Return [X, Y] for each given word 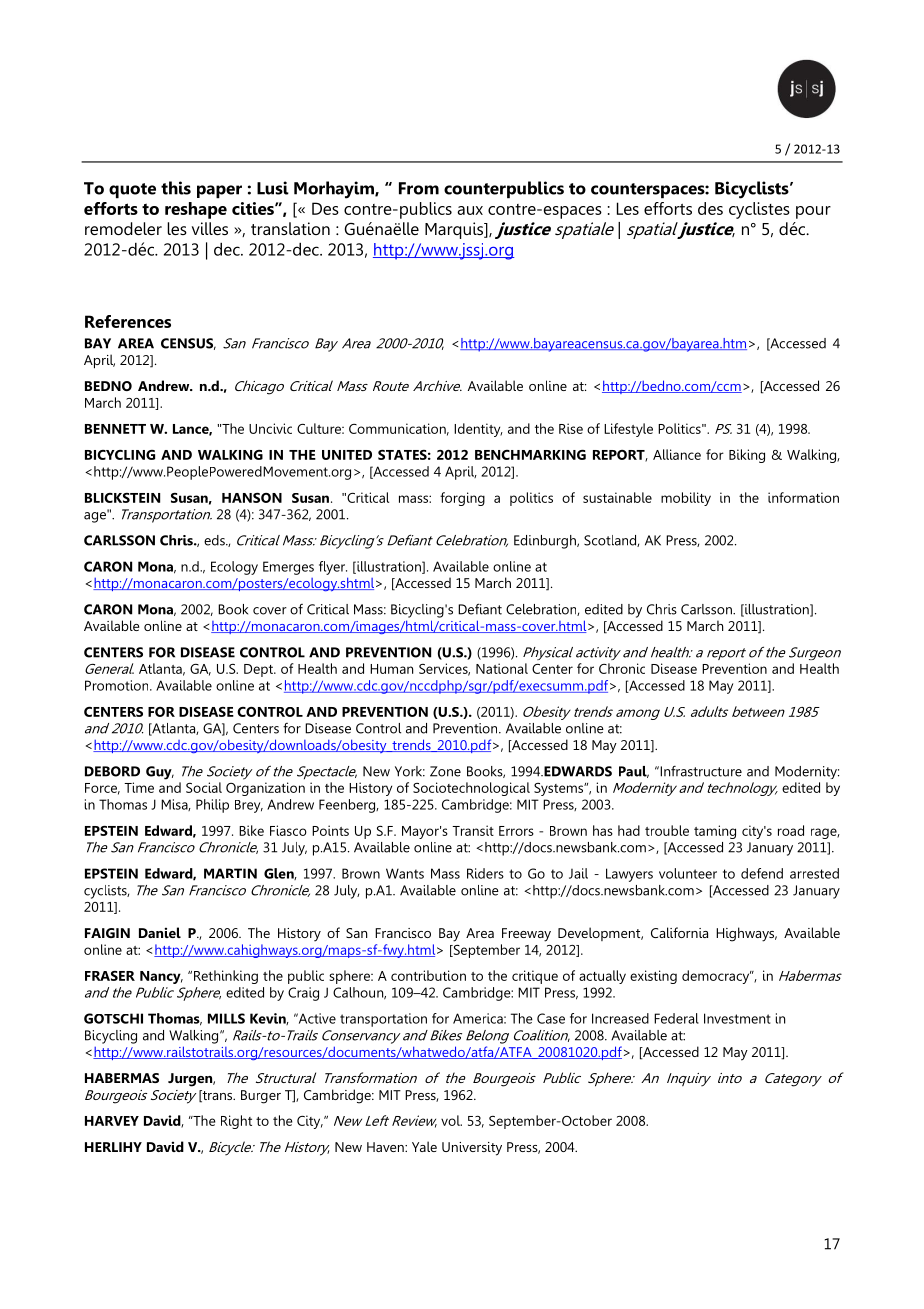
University [472, 1149]
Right [236, 1122]
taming [715, 832]
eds [215, 540]
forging [462, 499]
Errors [516, 831]
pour [813, 212]
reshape [196, 210]
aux [470, 210]
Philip [212, 806]
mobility [686, 499]
